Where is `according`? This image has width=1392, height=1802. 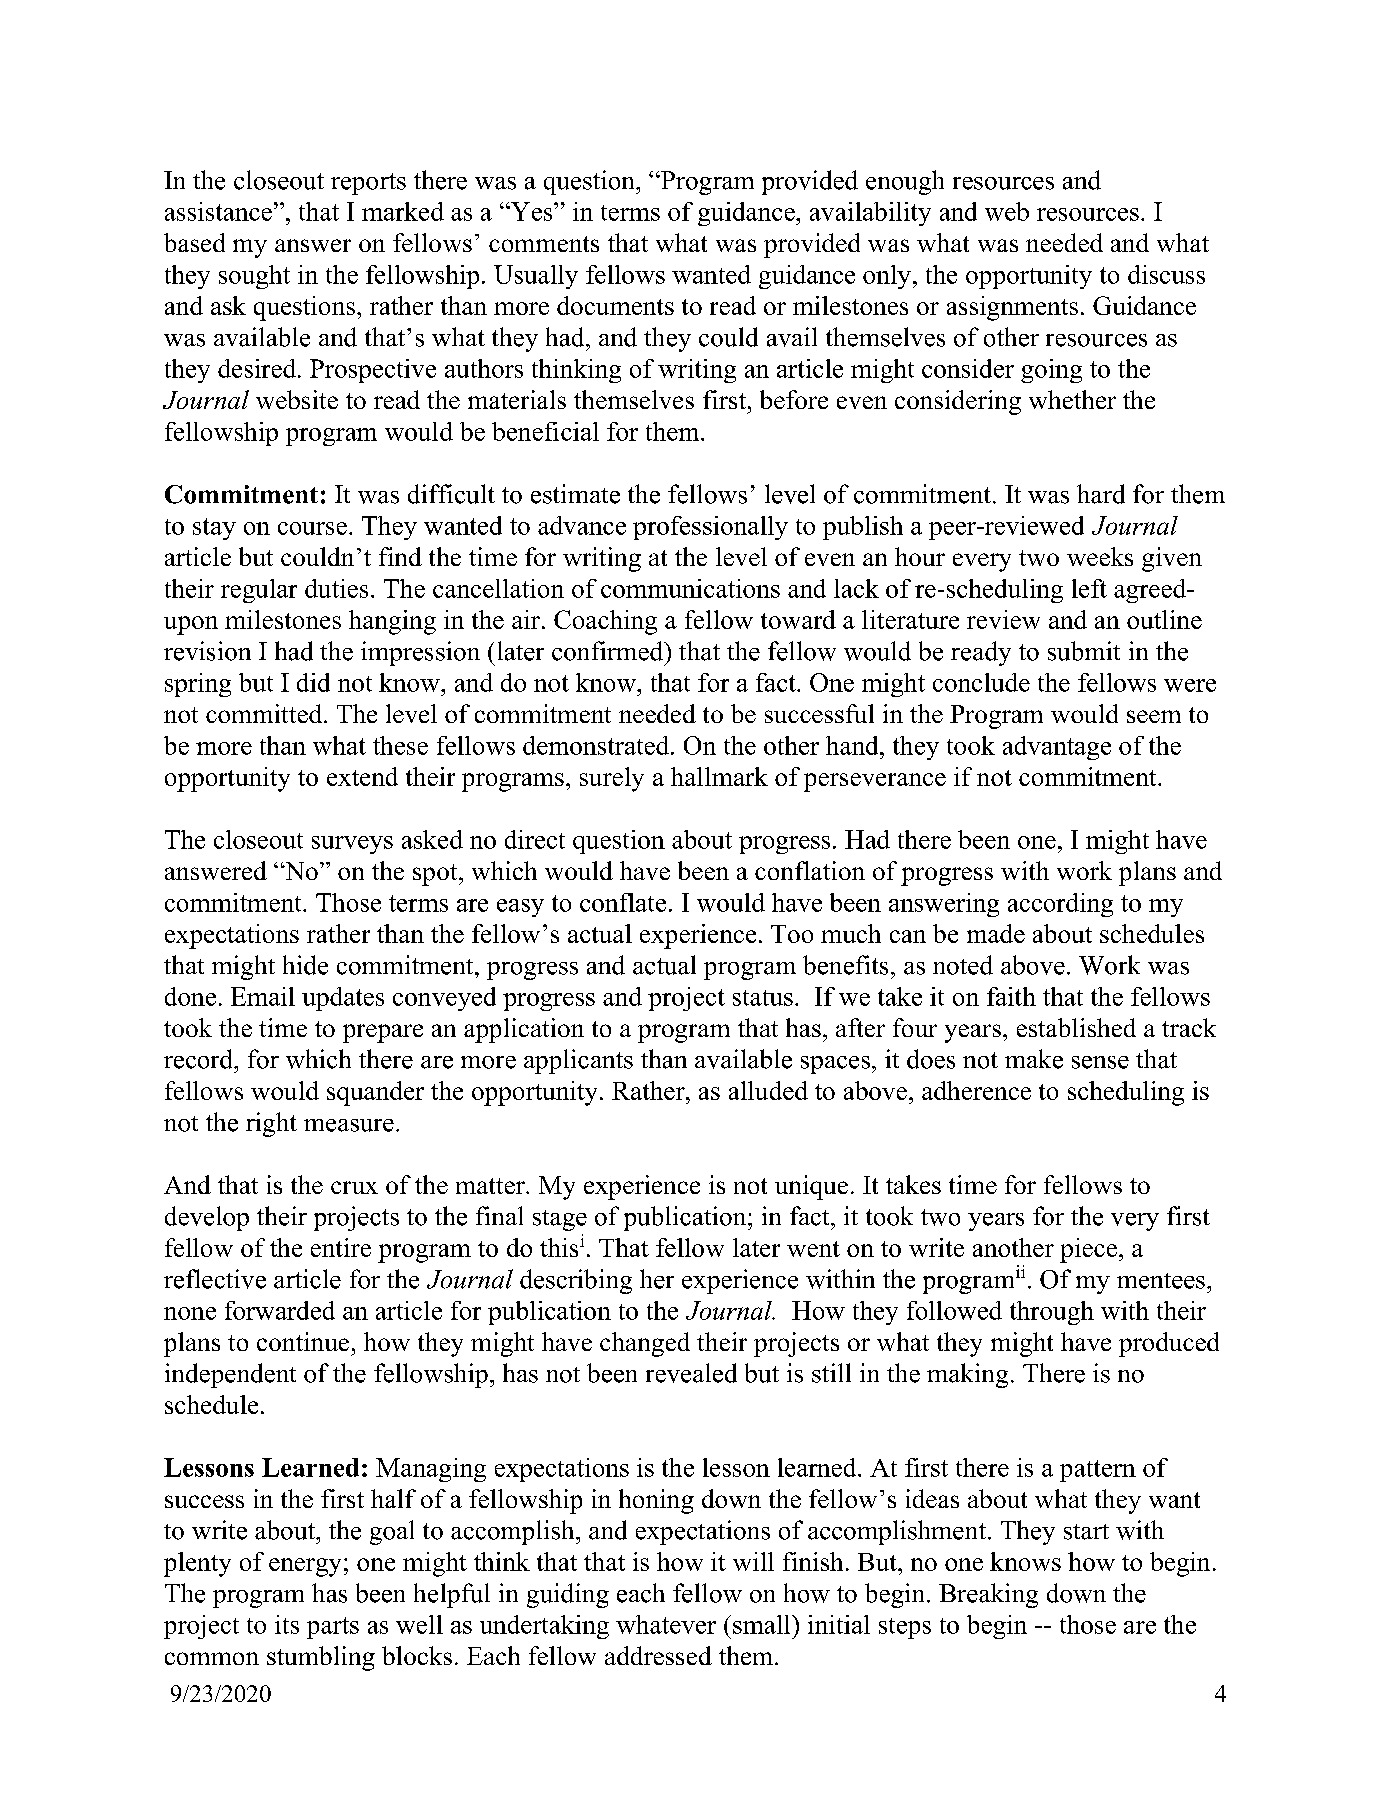 according is located at coordinates (1060, 905).
